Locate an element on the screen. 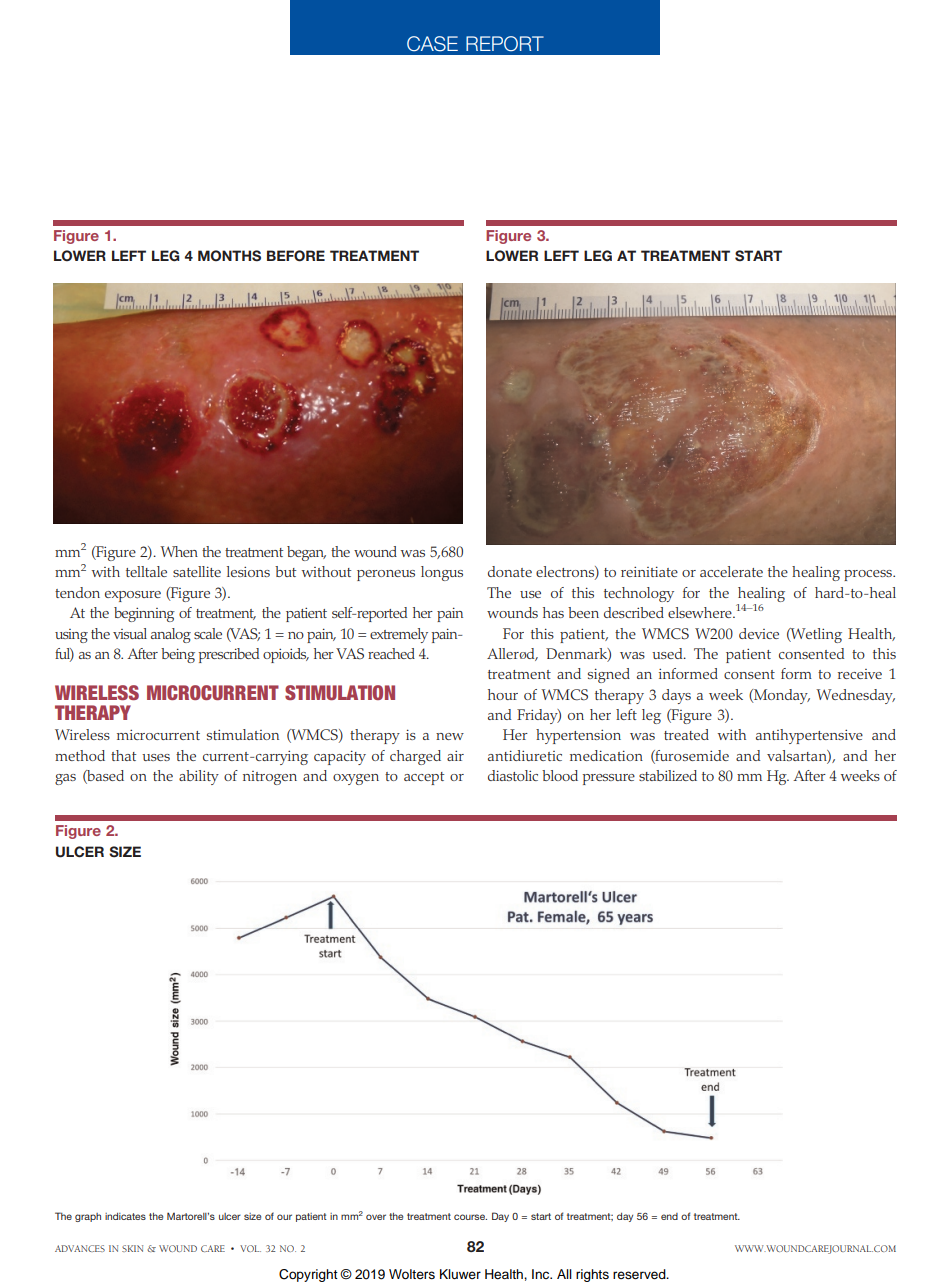  stabilized is located at coordinates (668, 775).
